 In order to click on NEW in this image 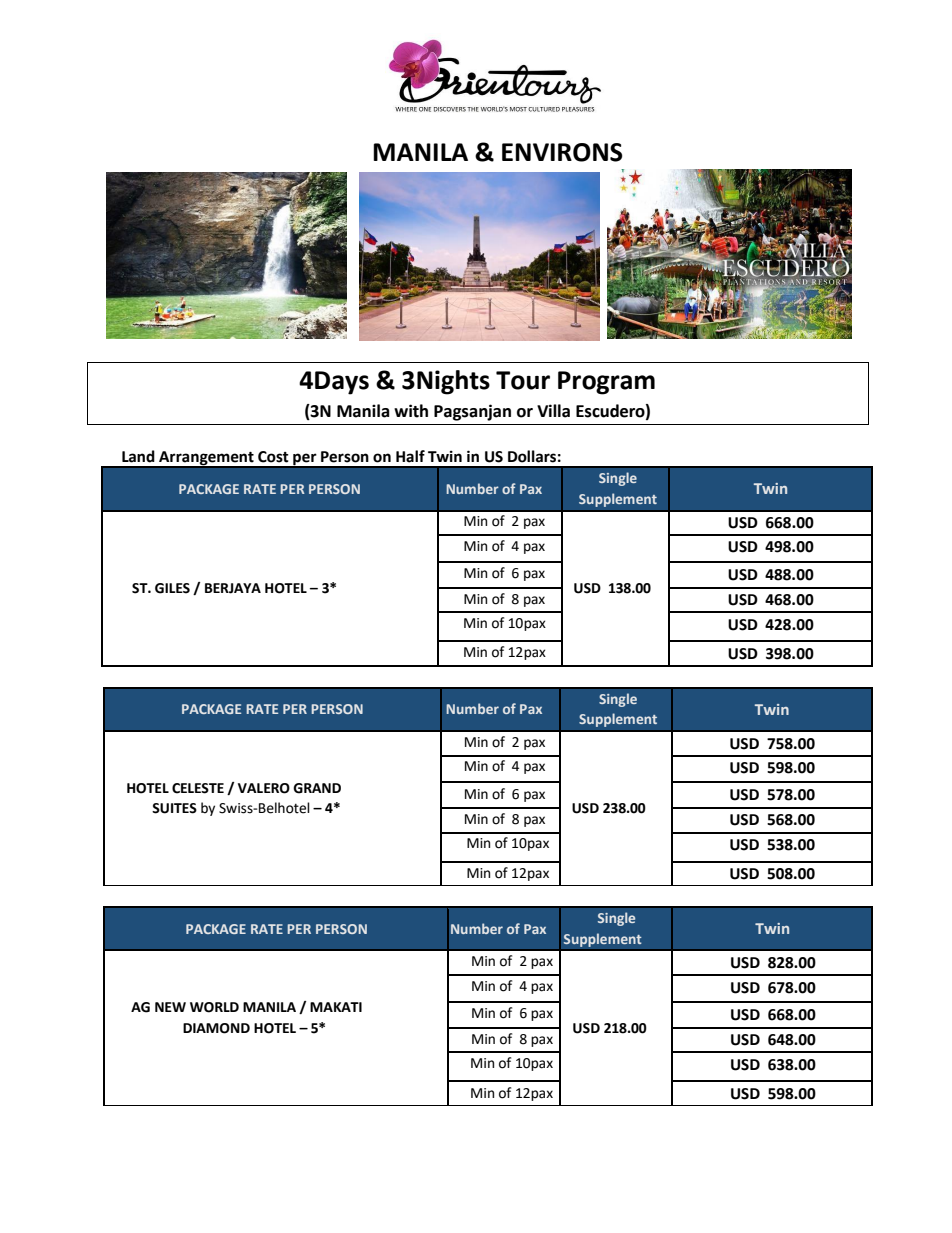, I will do `click(170, 1007)`.
